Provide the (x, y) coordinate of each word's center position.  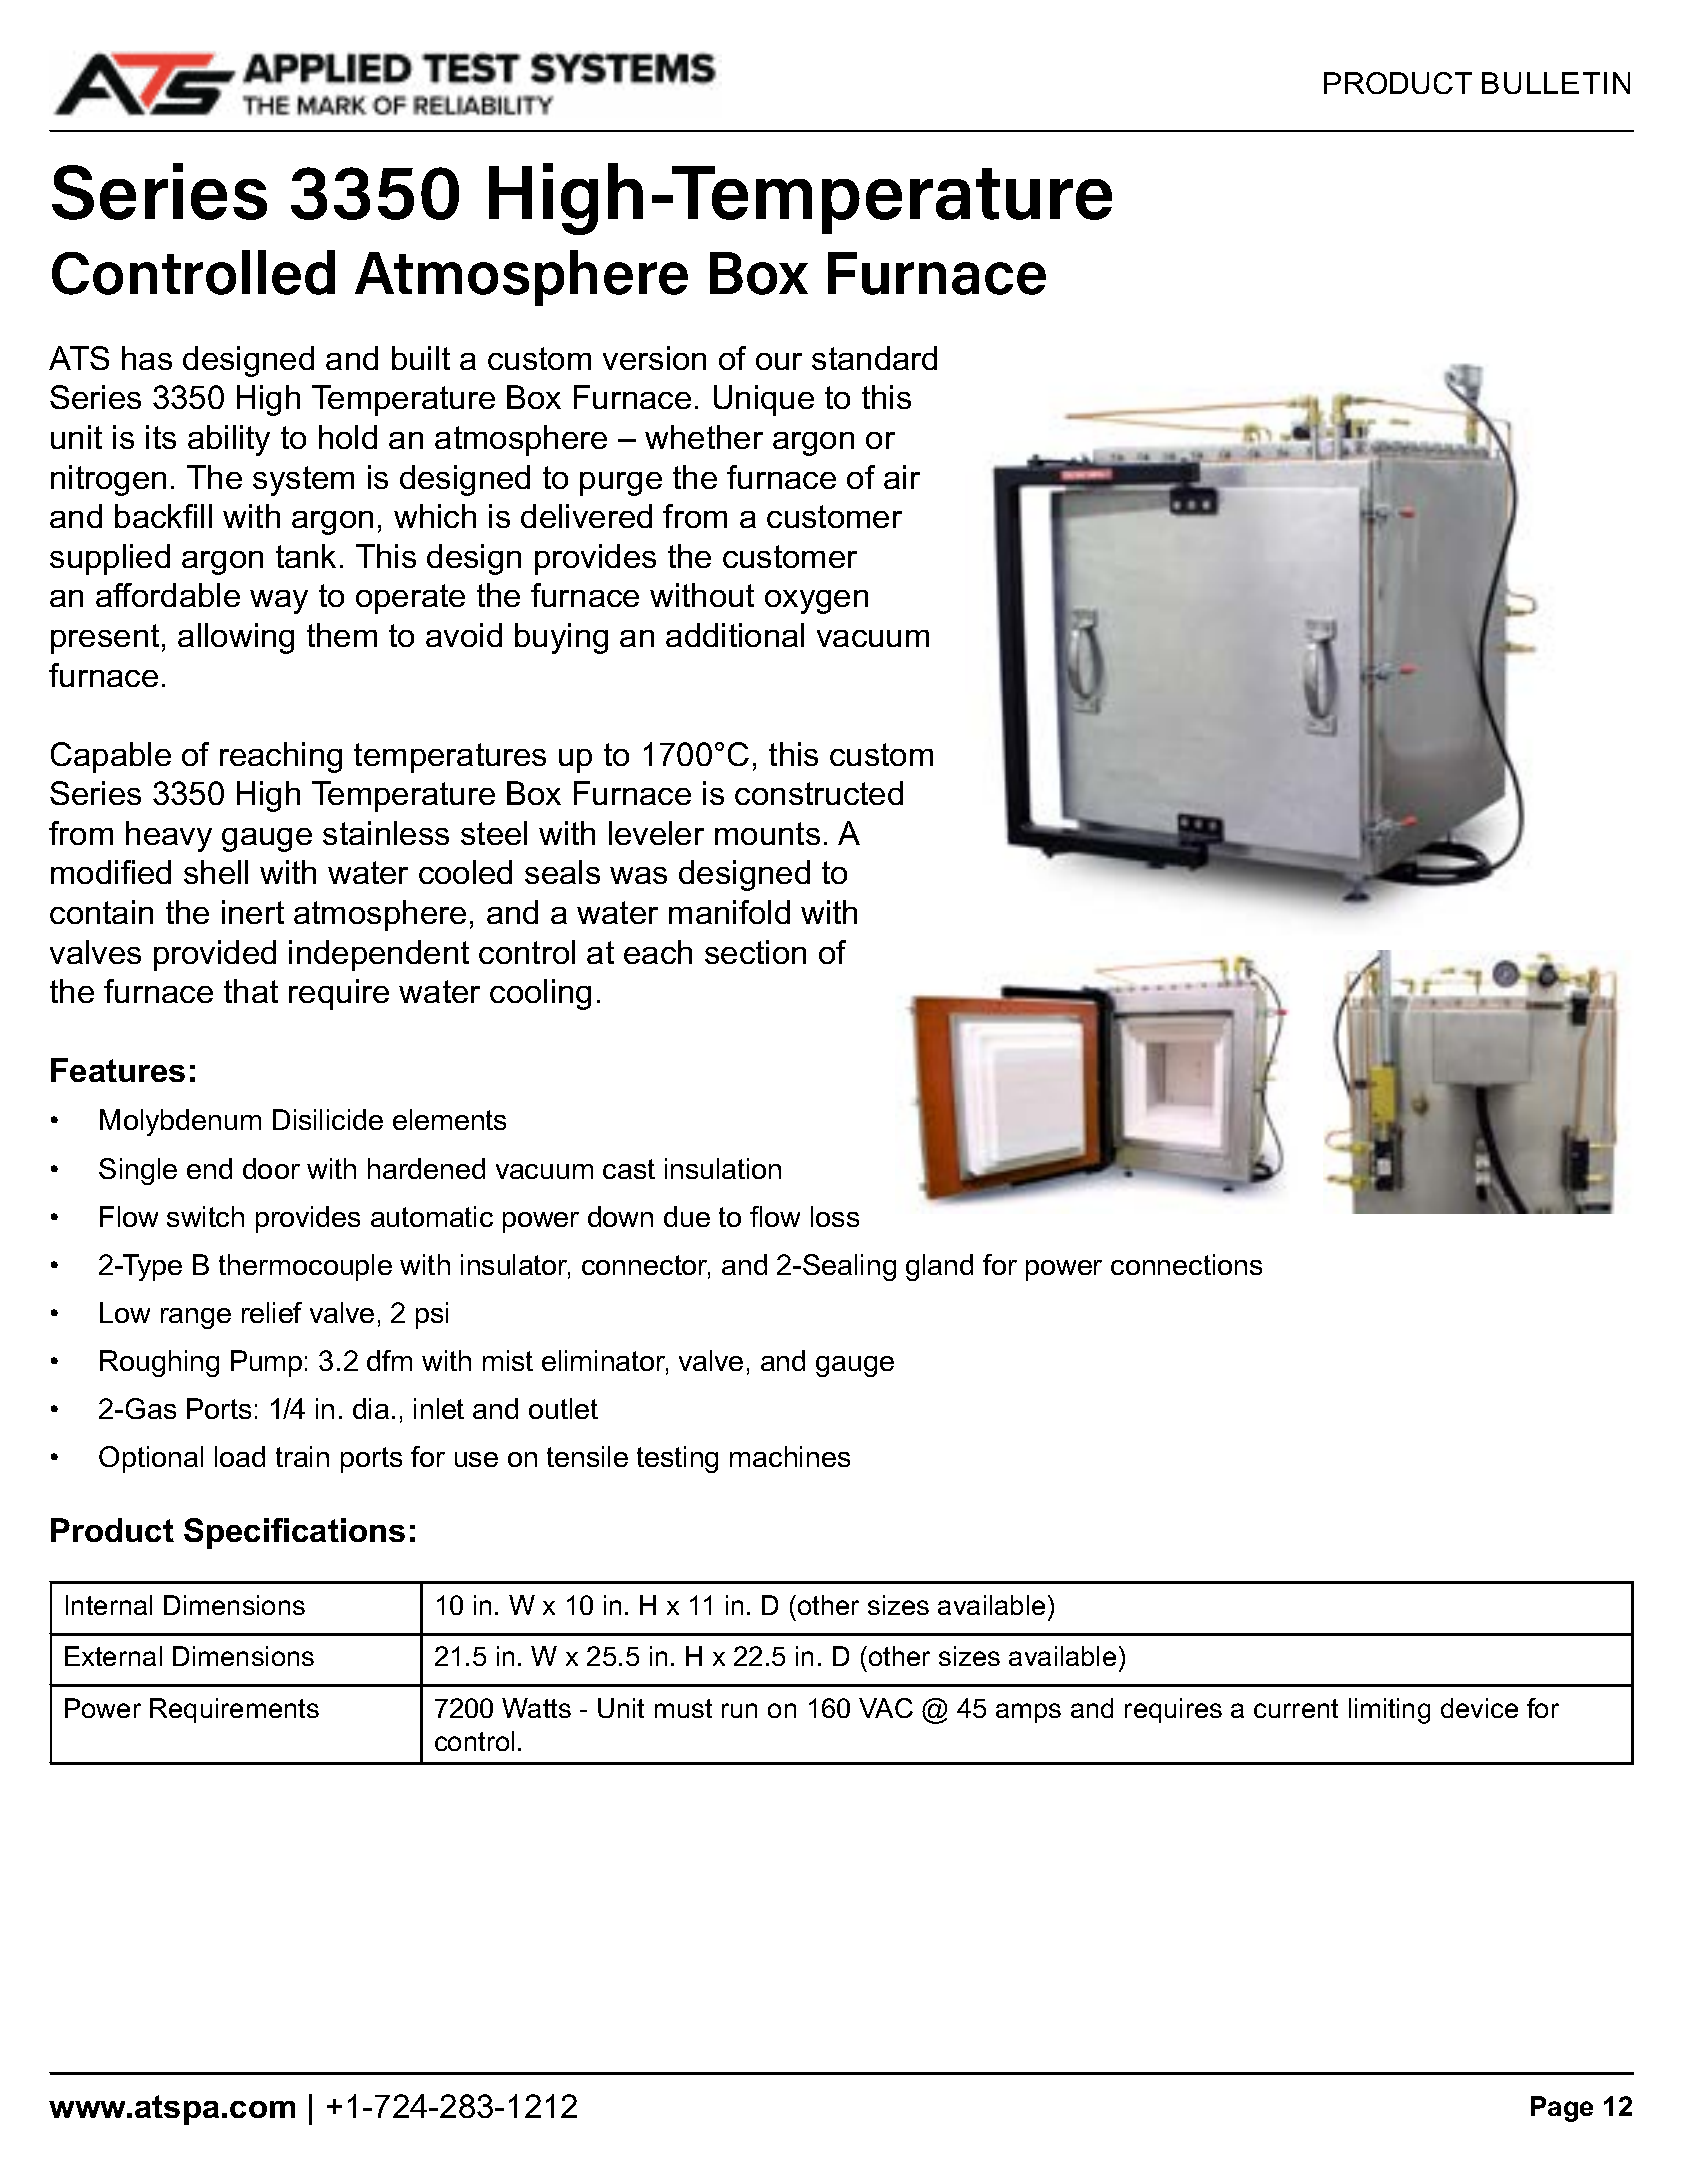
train (302, 1456)
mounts (767, 833)
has (147, 358)
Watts (536, 1708)
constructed (819, 793)
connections (1186, 1264)
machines (790, 1456)
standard (874, 358)
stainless (386, 833)
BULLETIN (1556, 83)
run (739, 1710)
